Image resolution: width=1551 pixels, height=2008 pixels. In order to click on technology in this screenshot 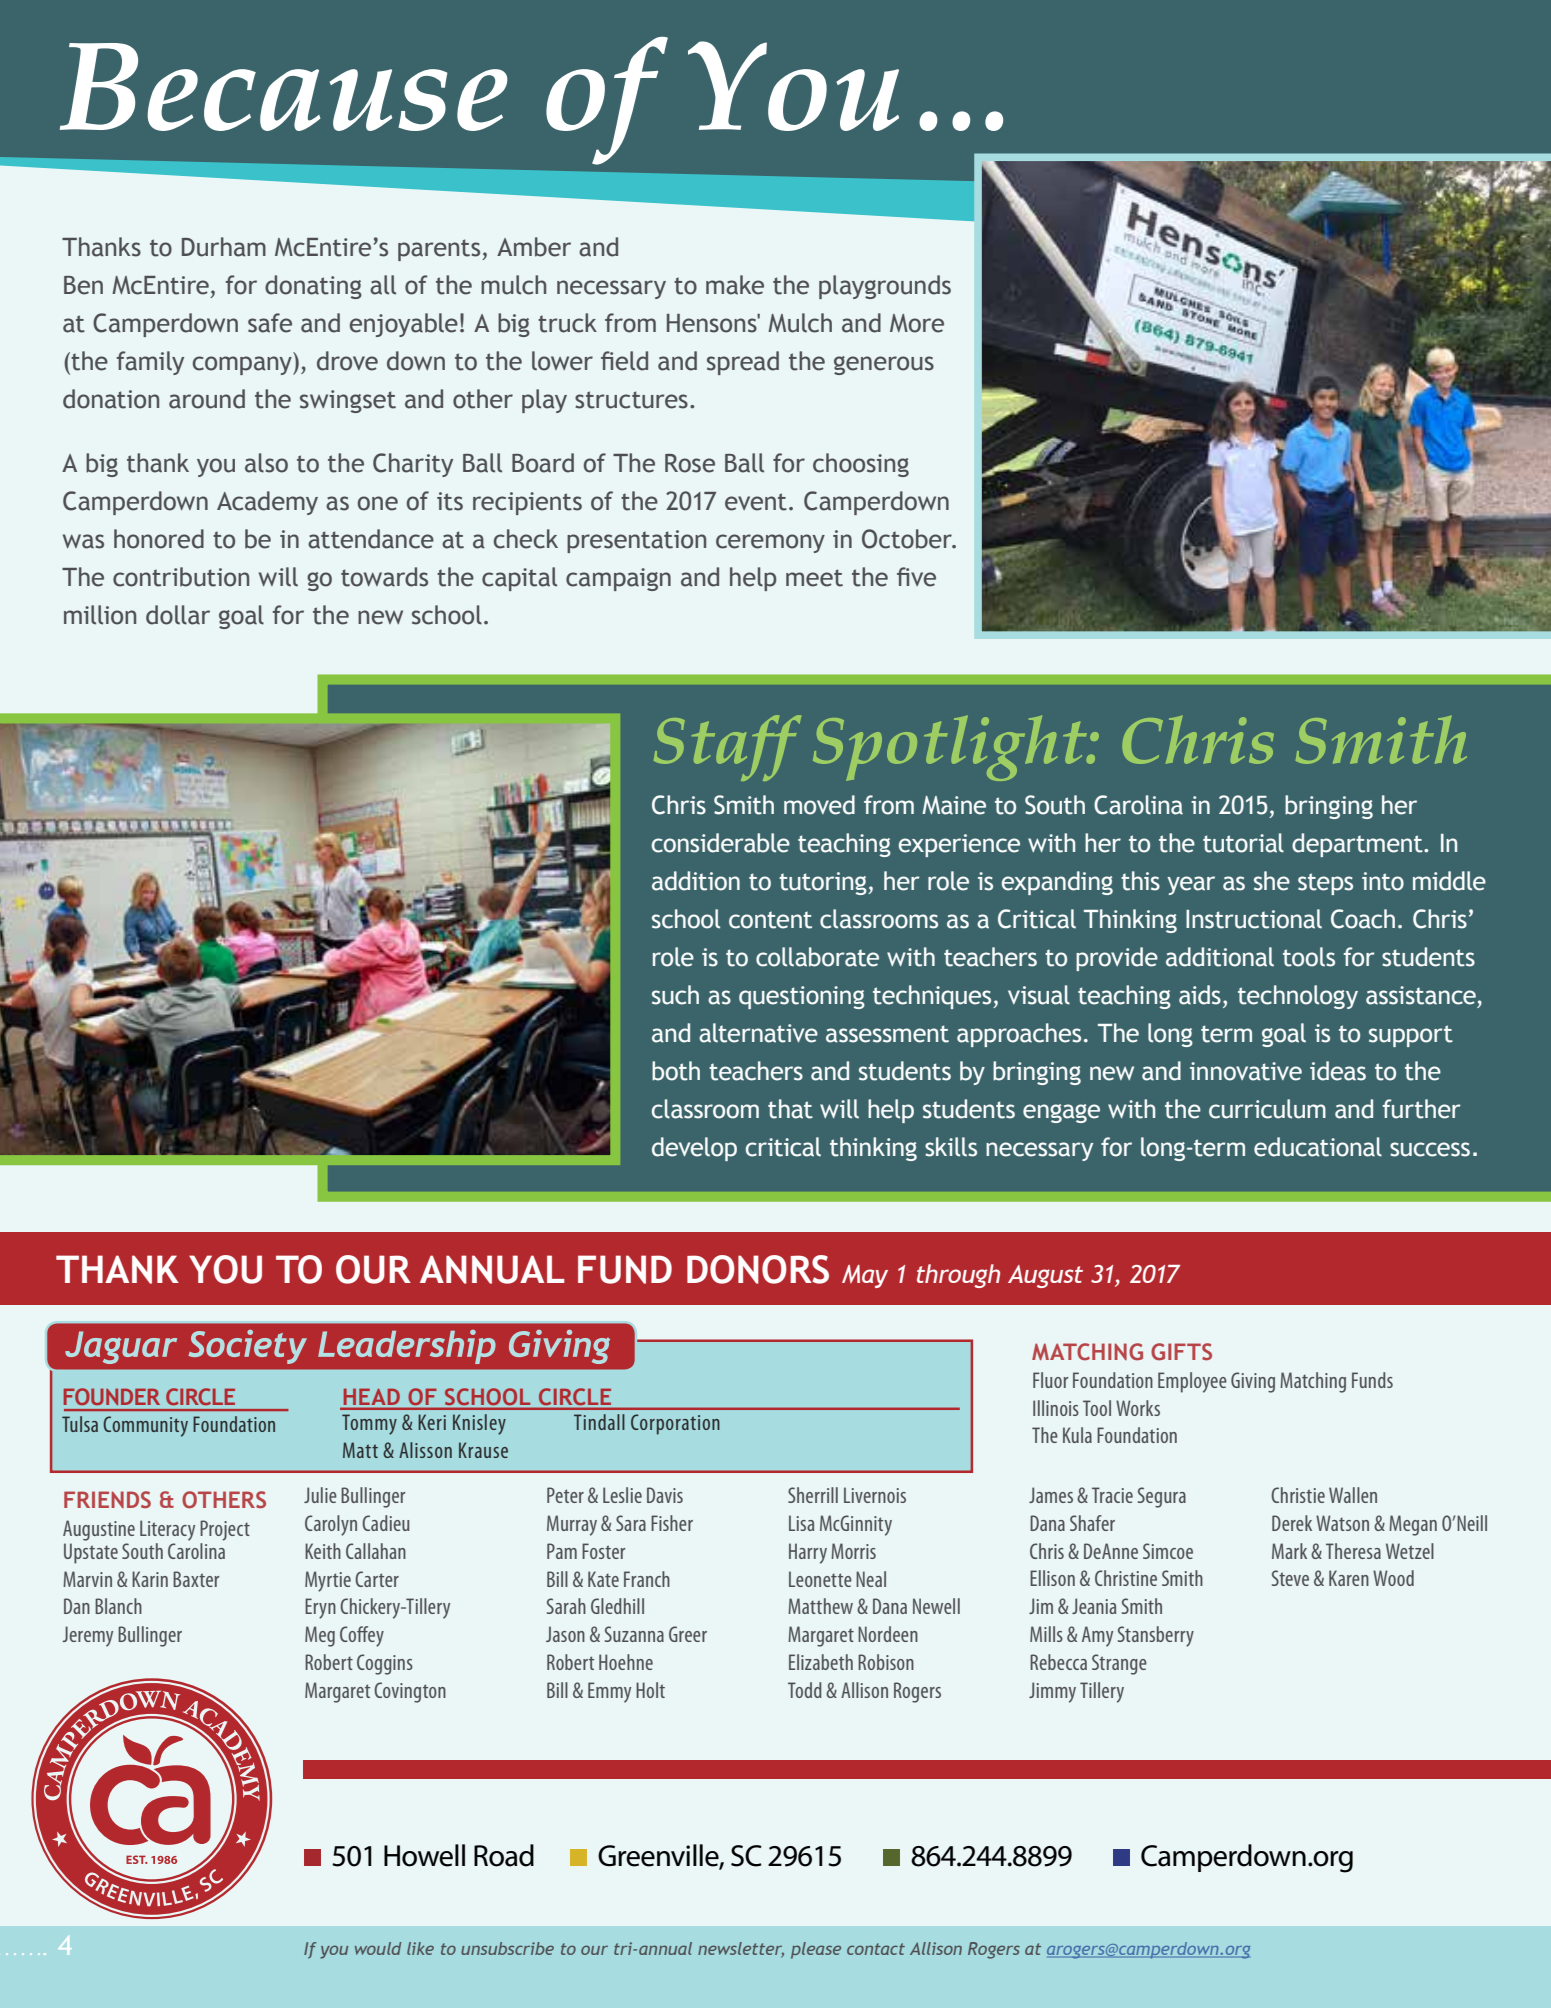, I will do `click(1298, 997)`.
